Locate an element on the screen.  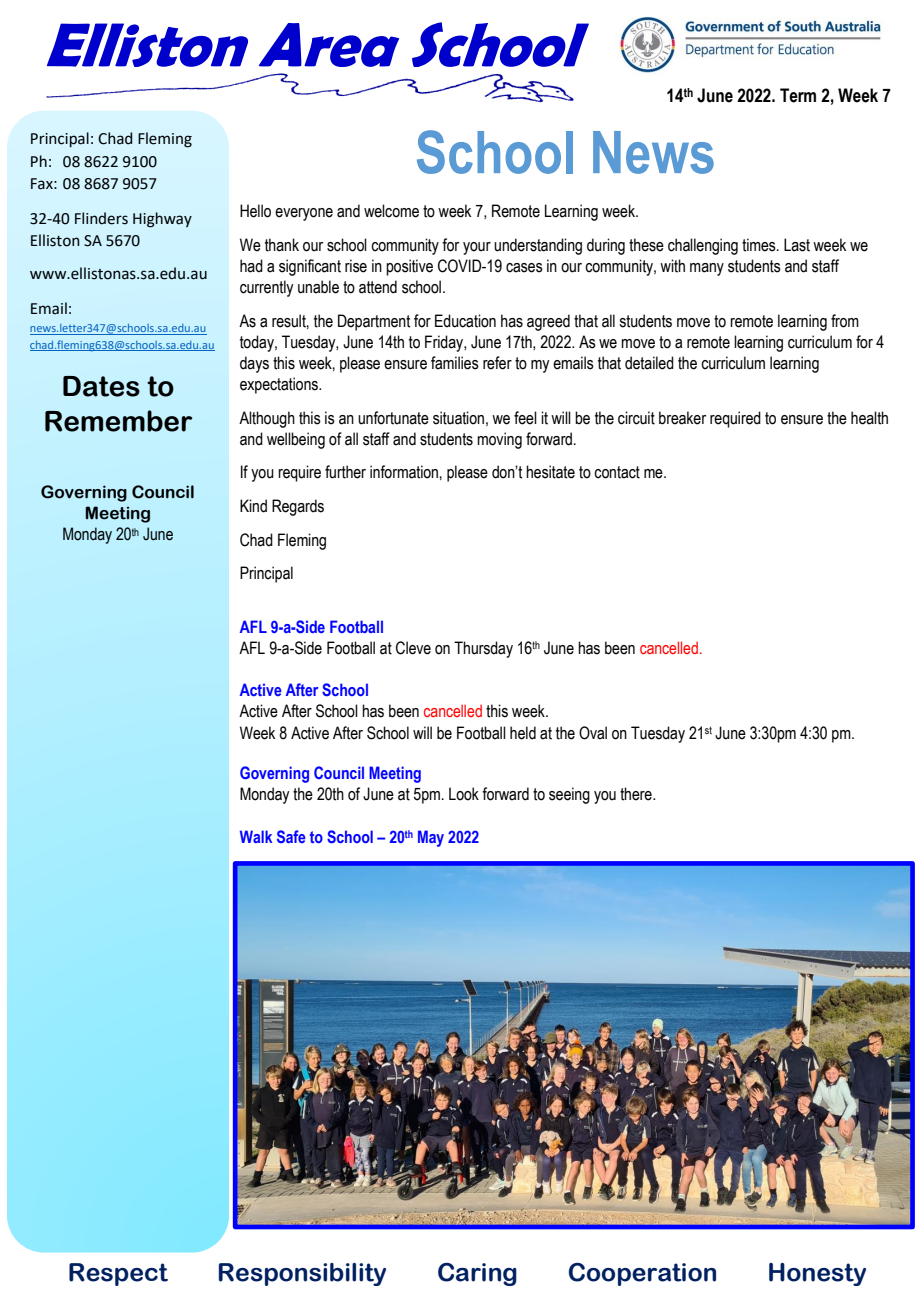
Kind is located at coordinates (253, 506).
